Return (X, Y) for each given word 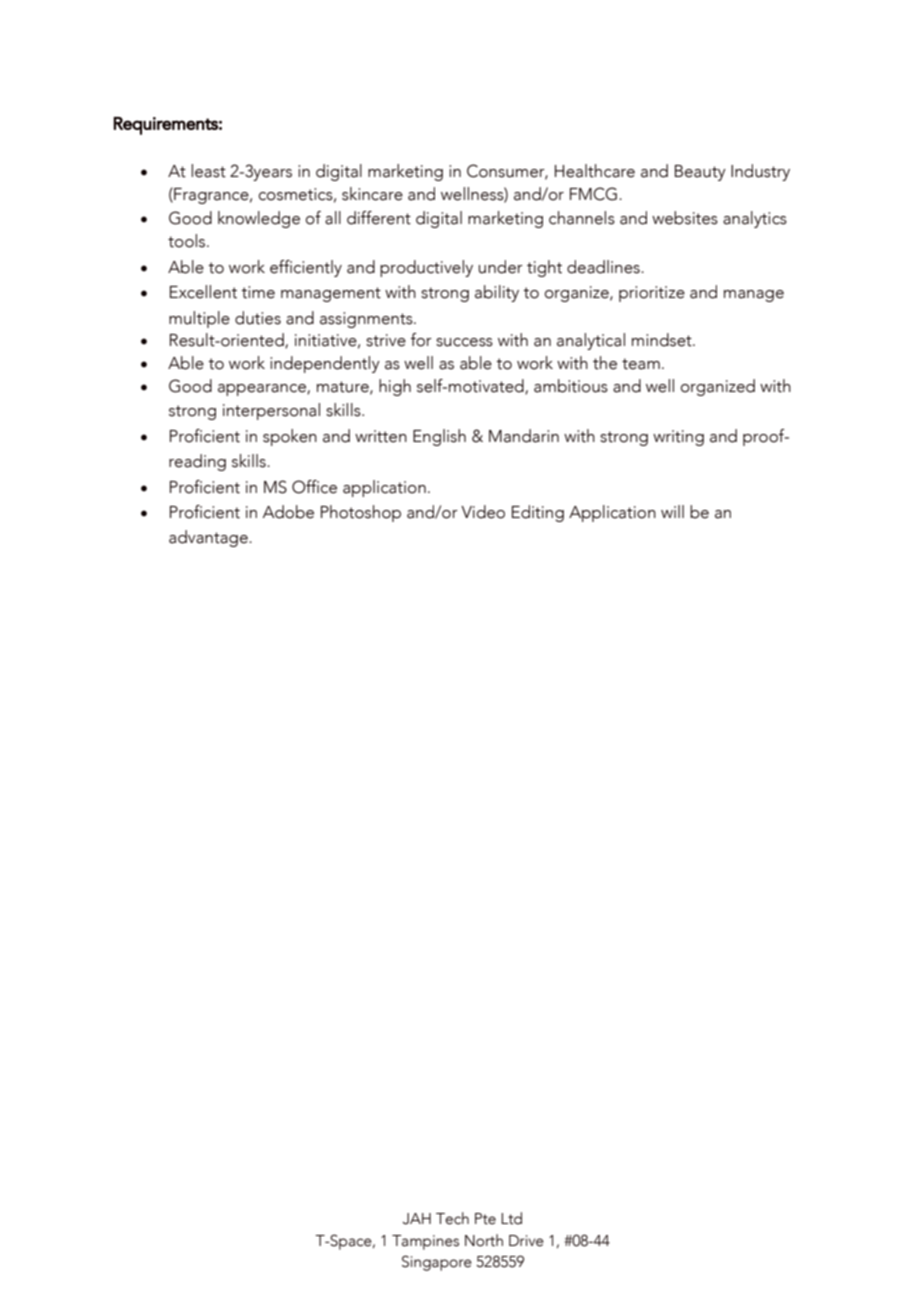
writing (678, 438)
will (672, 511)
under (501, 267)
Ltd (511, 1218)
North (484, 1240)
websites (685, 218)
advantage (209, 538)
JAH (417, 1219)
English (439, 437)
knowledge (259, 219)
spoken (290, 437)
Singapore (437, 1263)
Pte (485, 1219)
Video (483, 512)
